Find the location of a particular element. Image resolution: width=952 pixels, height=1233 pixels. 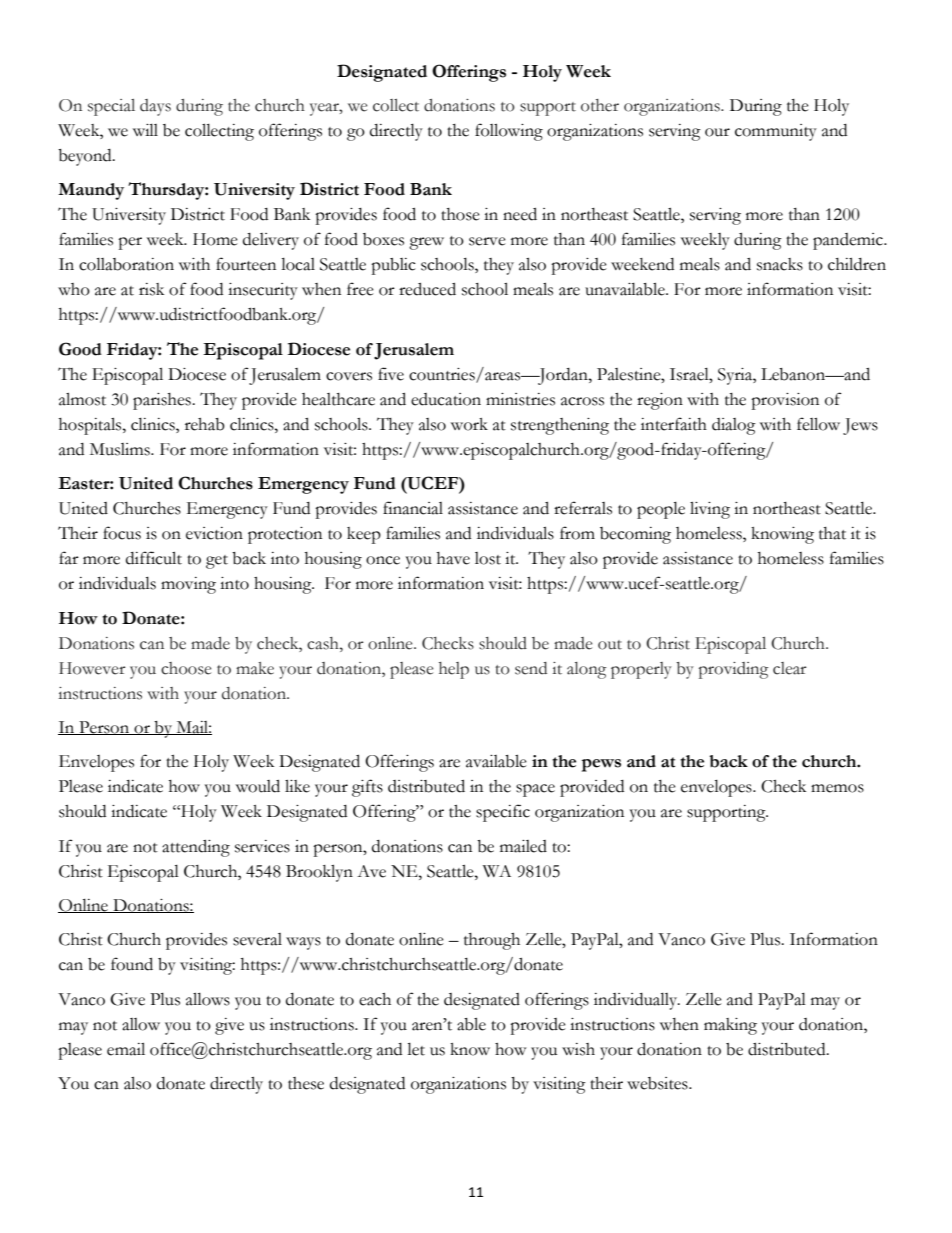

community is located at coordinates (776, 132).
